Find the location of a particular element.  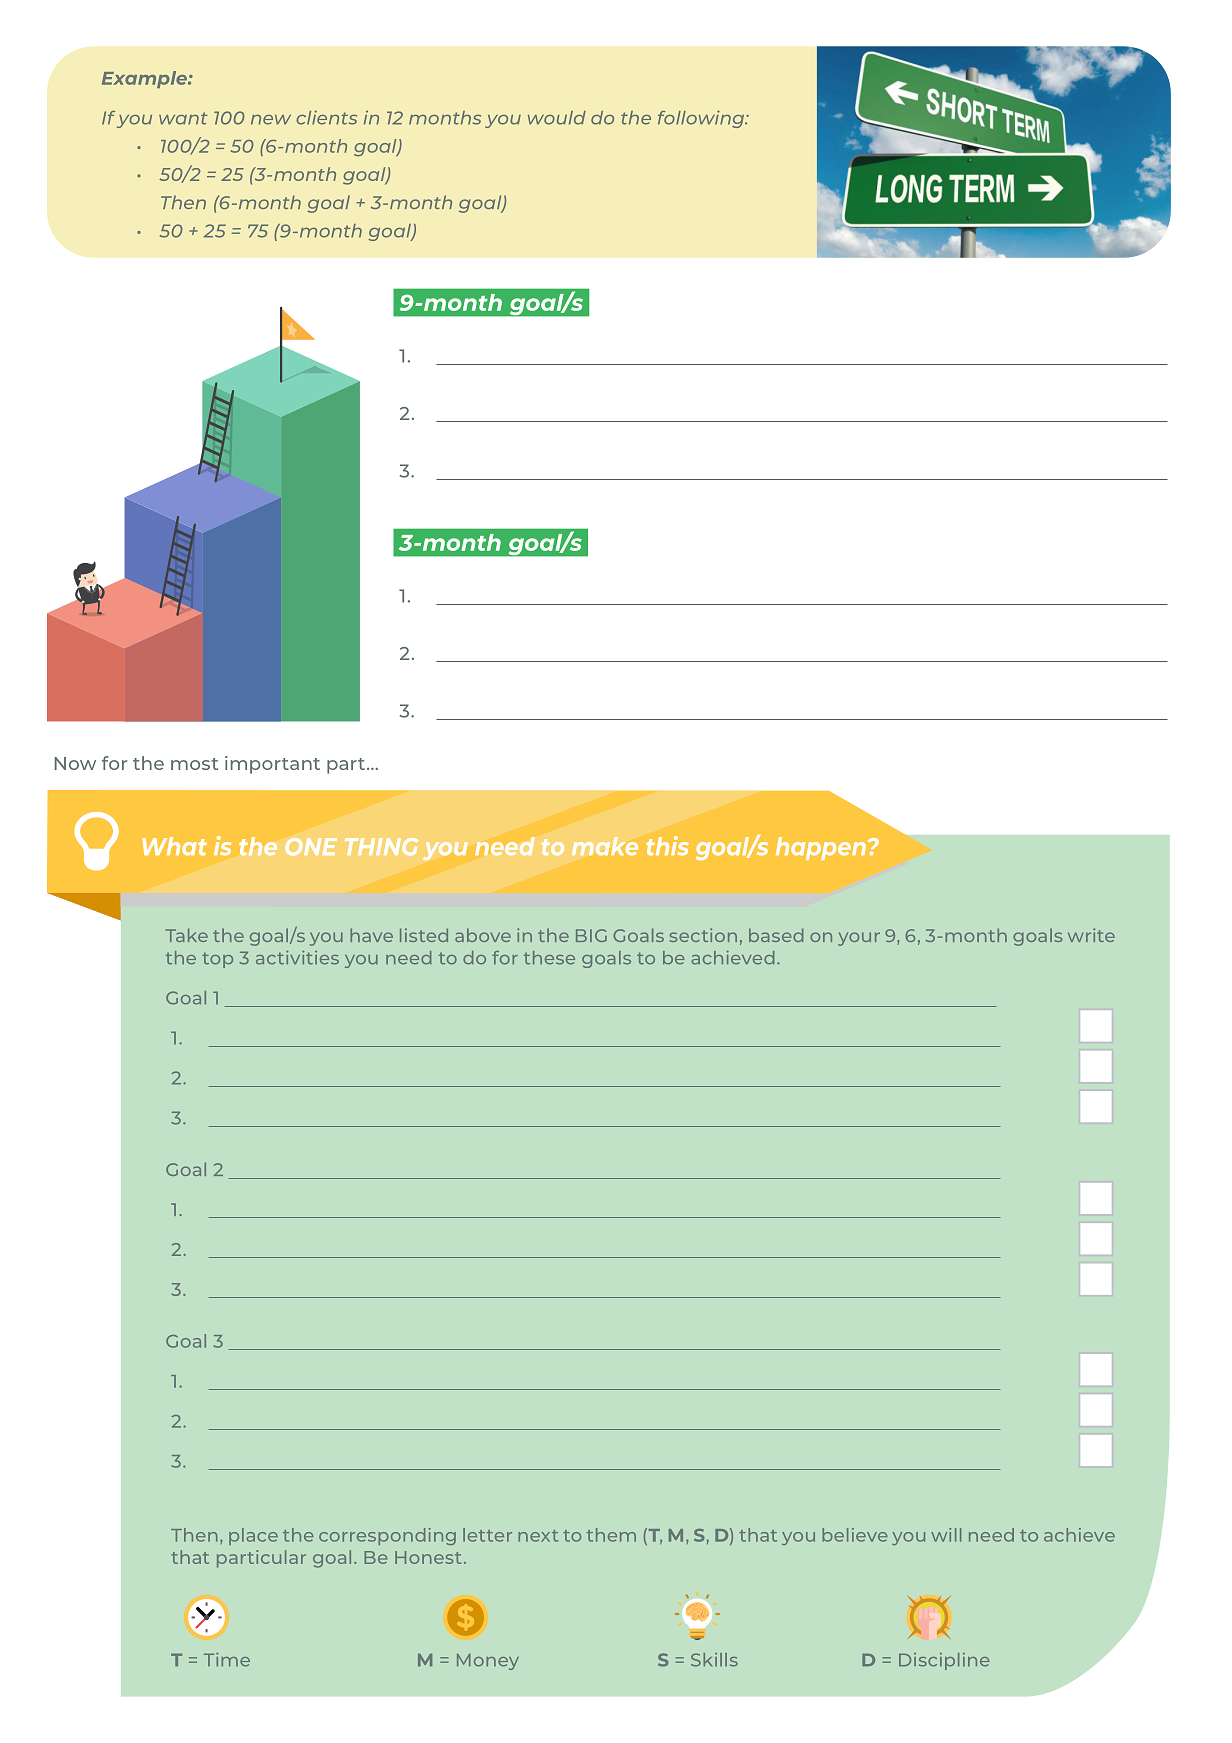

most is located at coordinates (194, 764).
